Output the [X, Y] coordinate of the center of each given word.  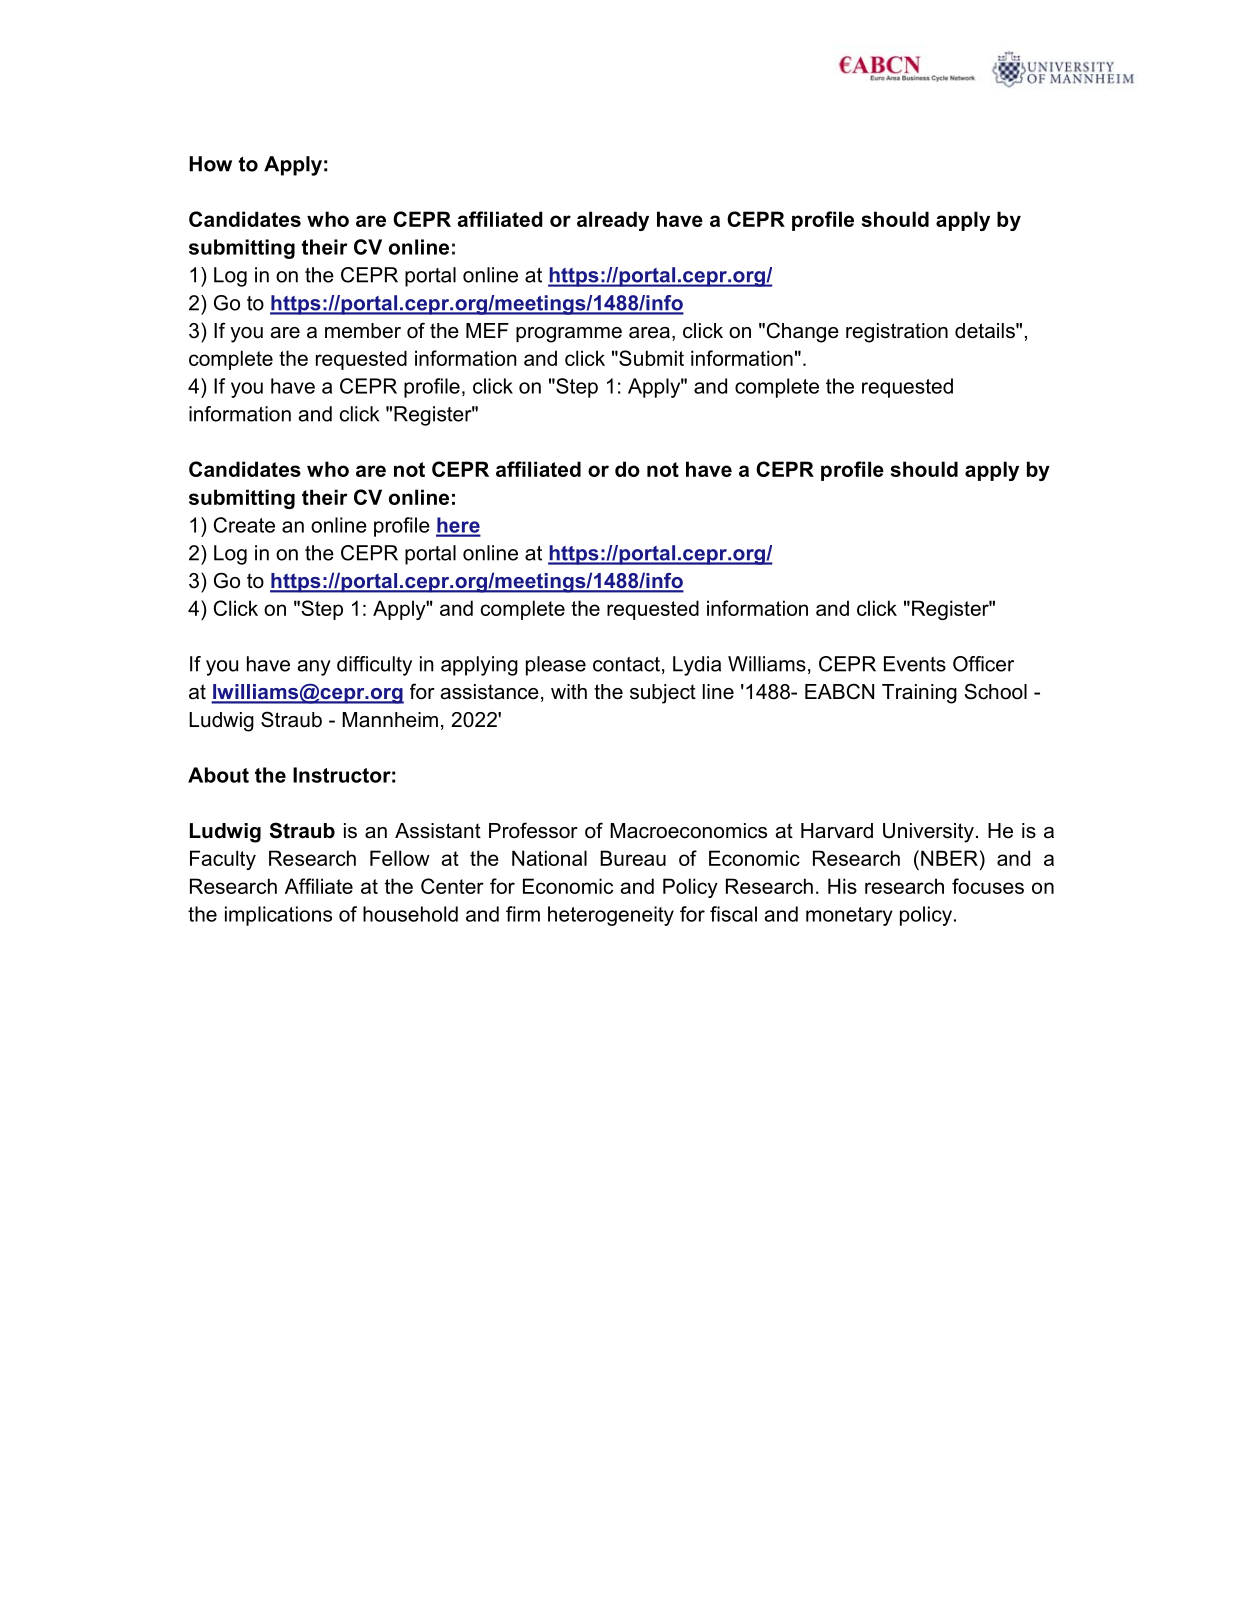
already [613, 221]
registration [897, 333]
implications [278, 916]
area [649, 333]
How [210, 164]
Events [915, 664]
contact [626, 664]
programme [569, 335]
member [363, 331]
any [314, 668]
